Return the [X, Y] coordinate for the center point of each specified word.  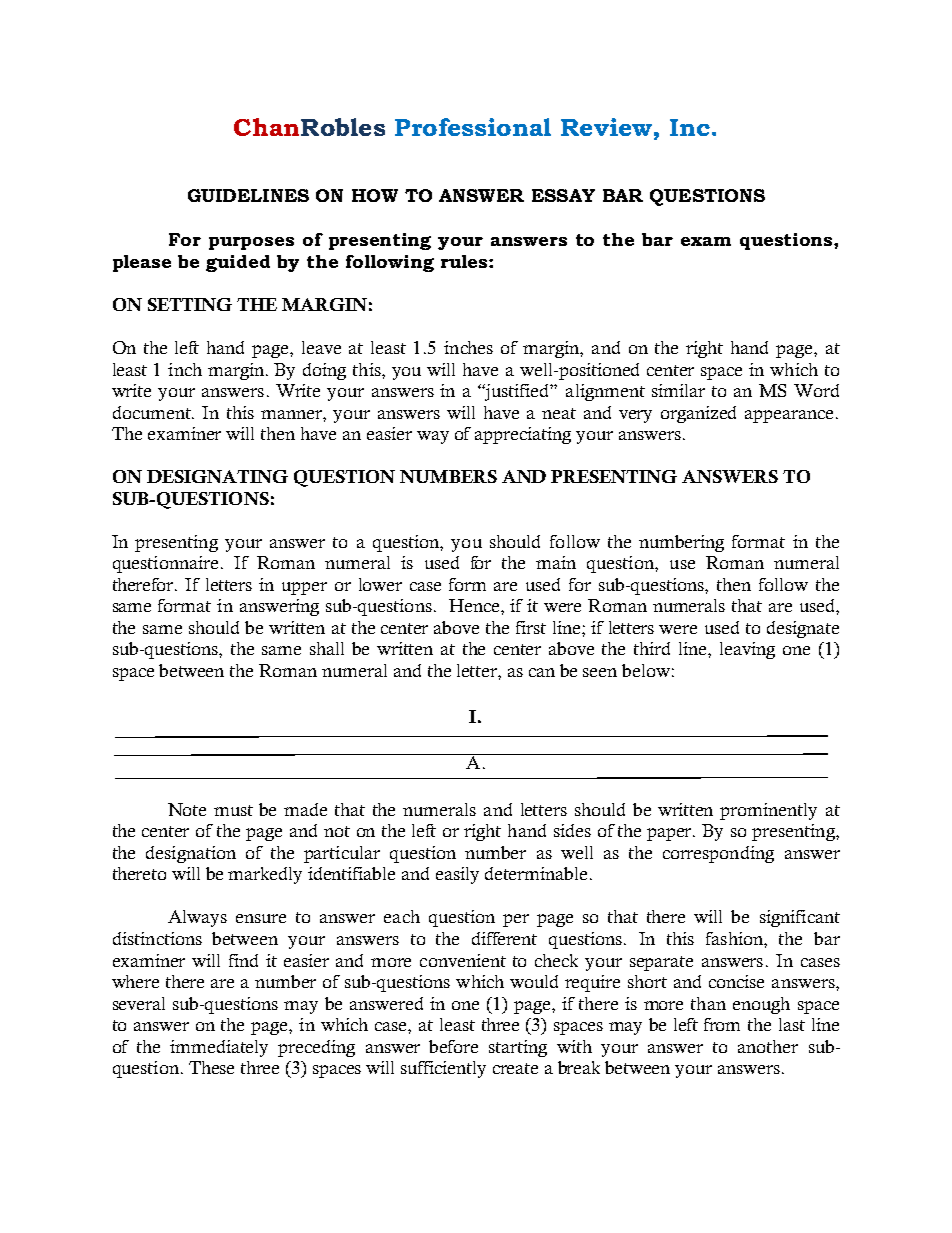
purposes [251, 243]
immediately [219, 1048]
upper [304, 588]
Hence [475, 605]
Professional [473, 127]
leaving [747, 650]
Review [606, 127]
